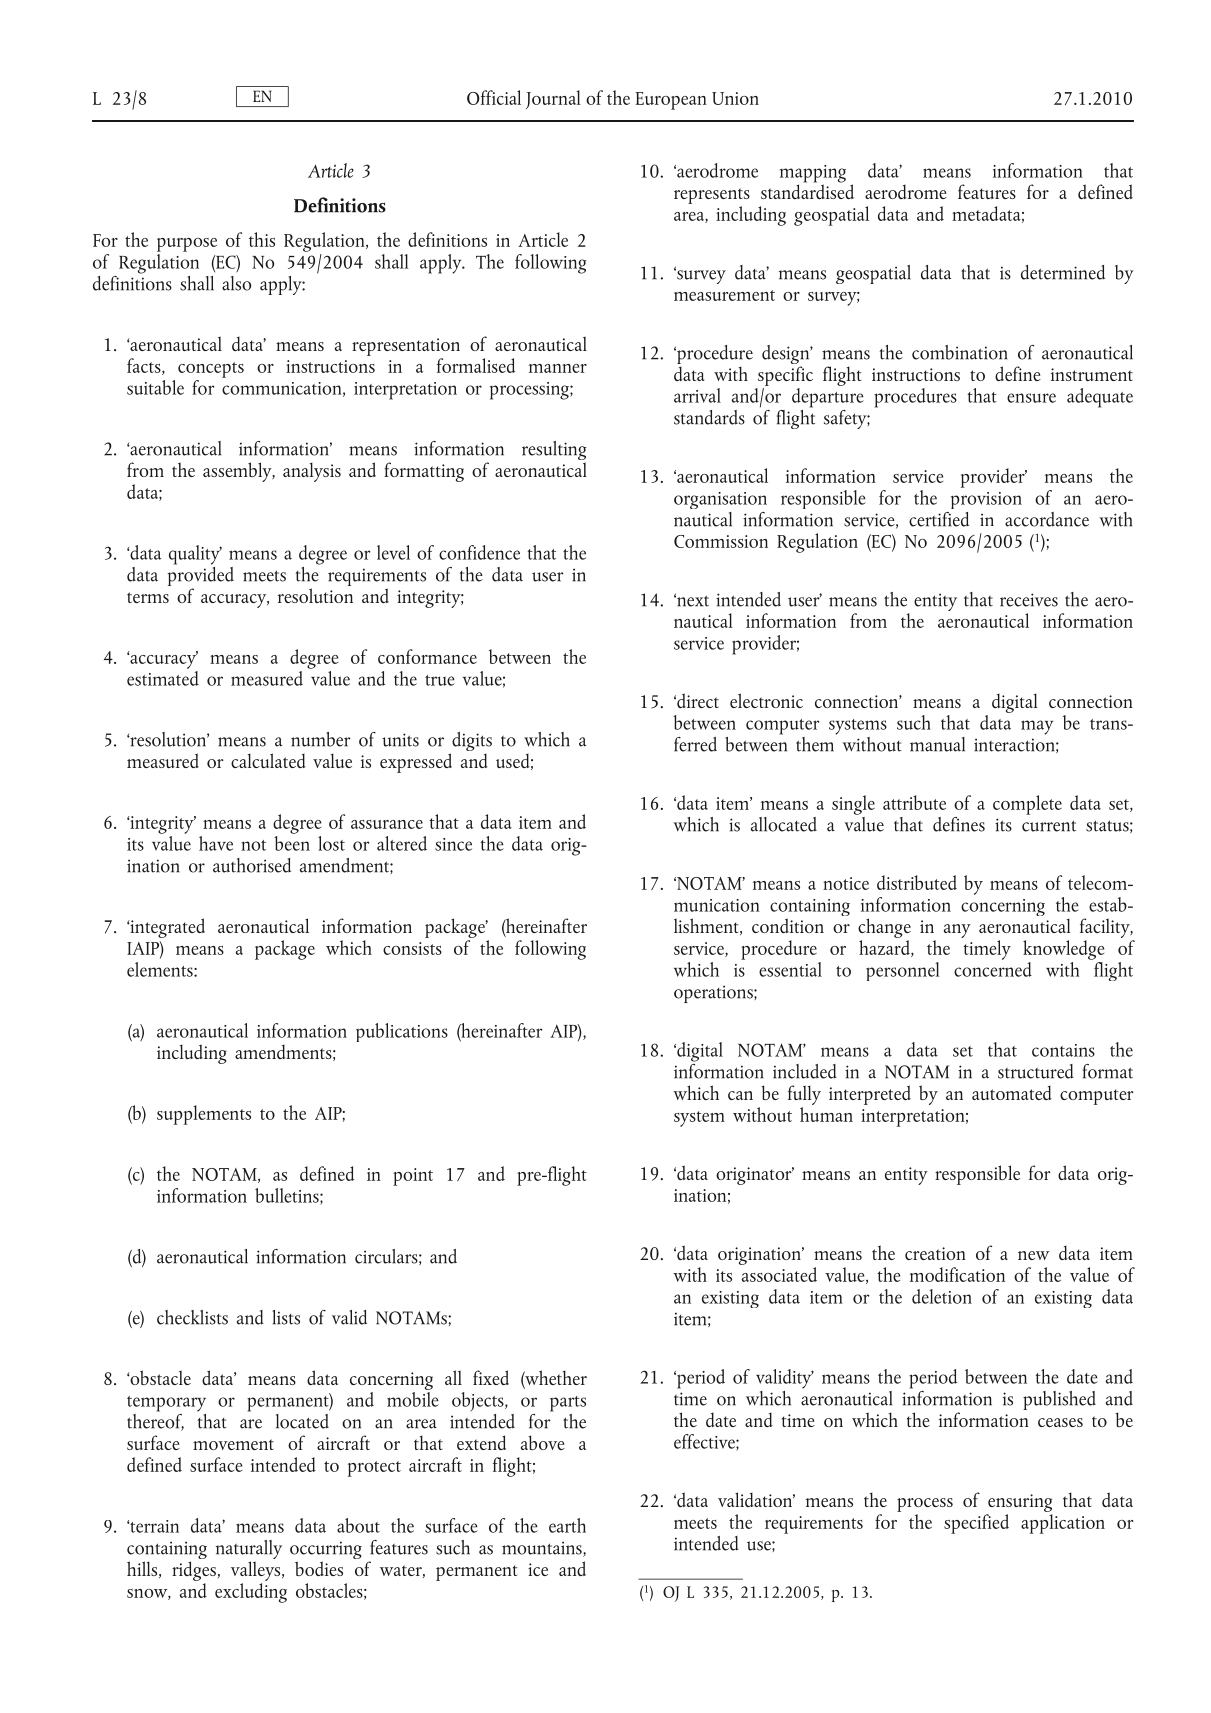 This page has height=1713, width=1211. What do you see at coordinates (671, 101) in the page?
I see `European` at bounding box center [671, 101].
